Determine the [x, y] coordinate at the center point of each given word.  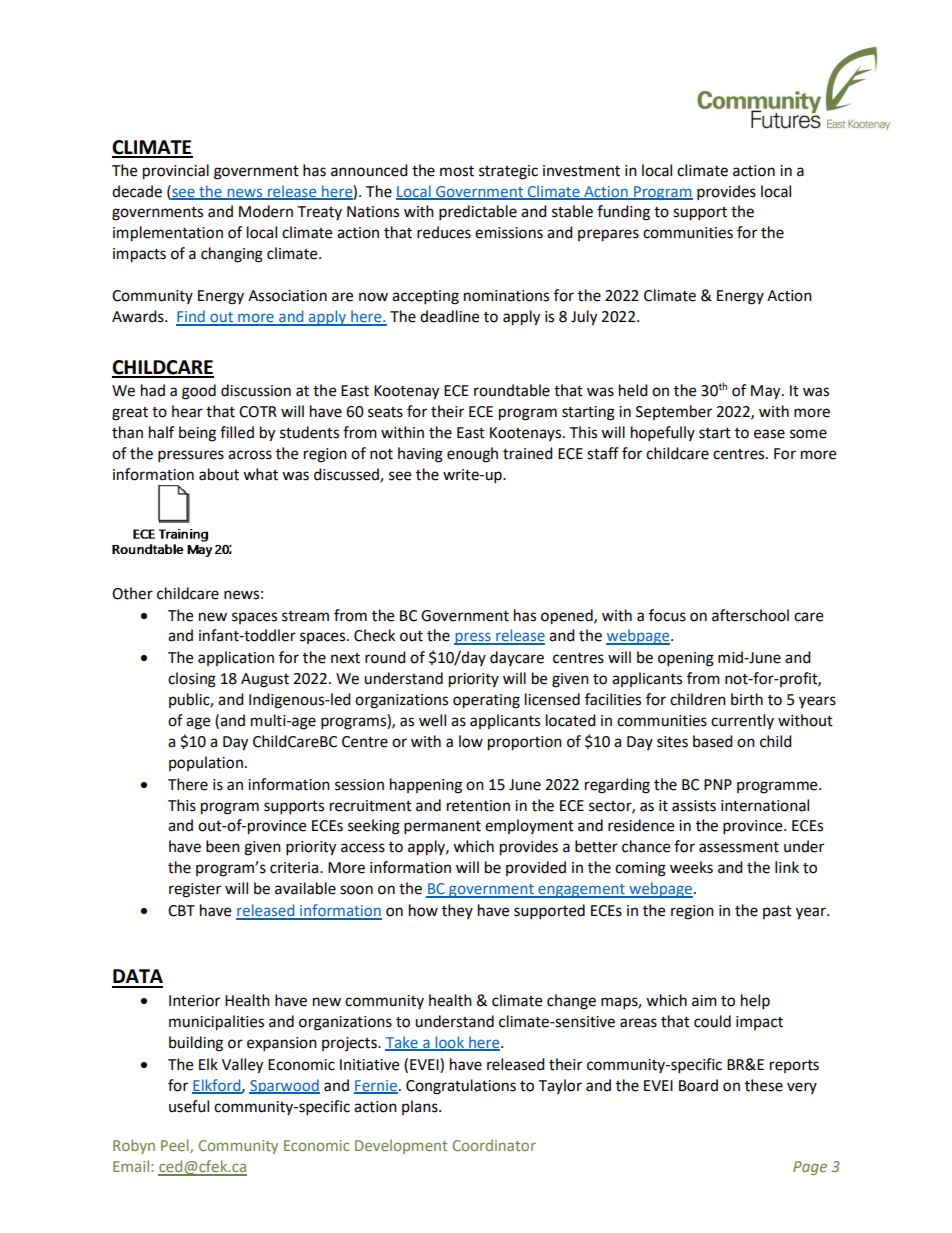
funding [623, 213]
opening [686, 659]
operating [486, 701]
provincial [176, 172]
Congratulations [461, 1087]
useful [189, 1106]
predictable [478, 213]
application [236, 658]
